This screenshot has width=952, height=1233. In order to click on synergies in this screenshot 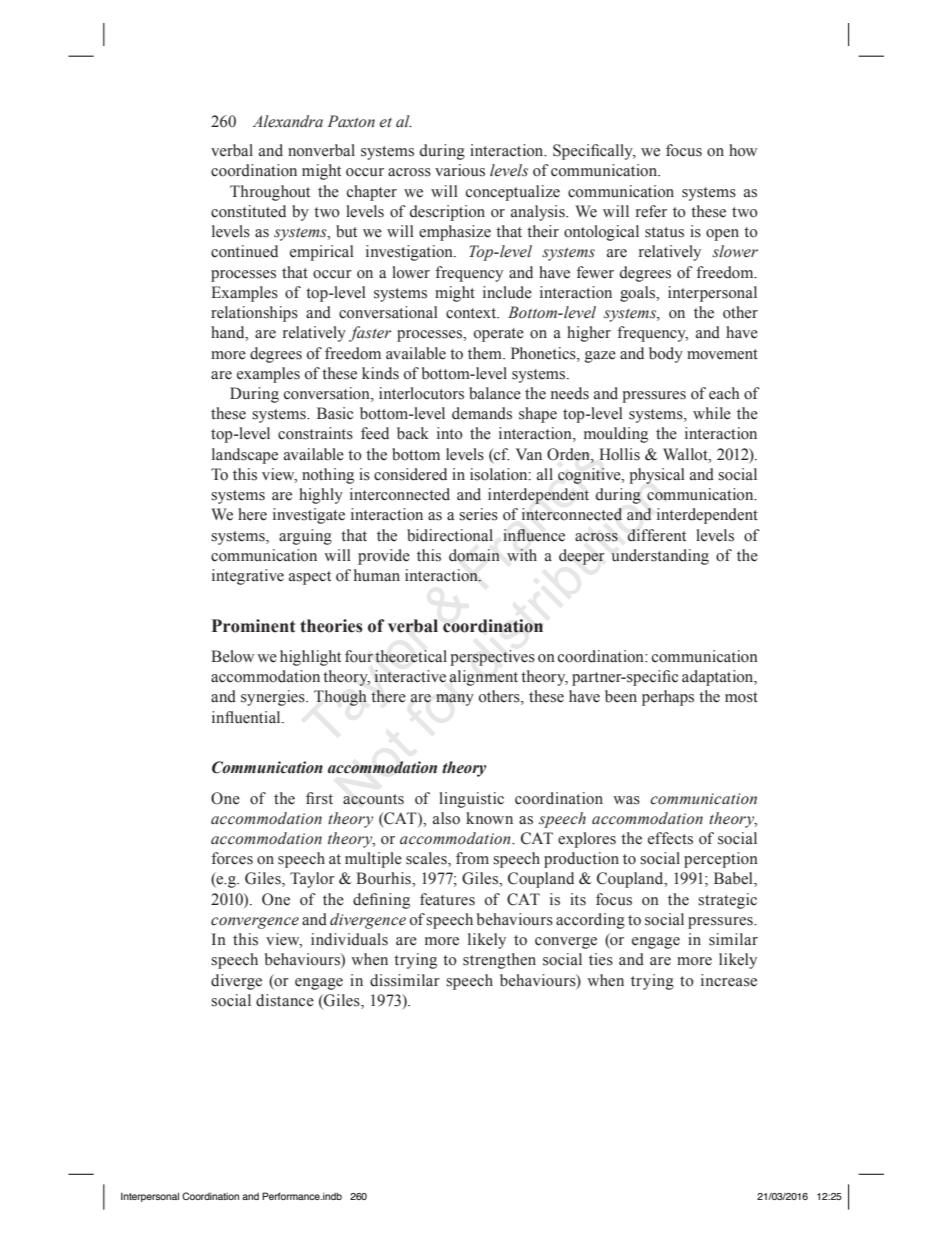, I will do `click(274, 698)`.
